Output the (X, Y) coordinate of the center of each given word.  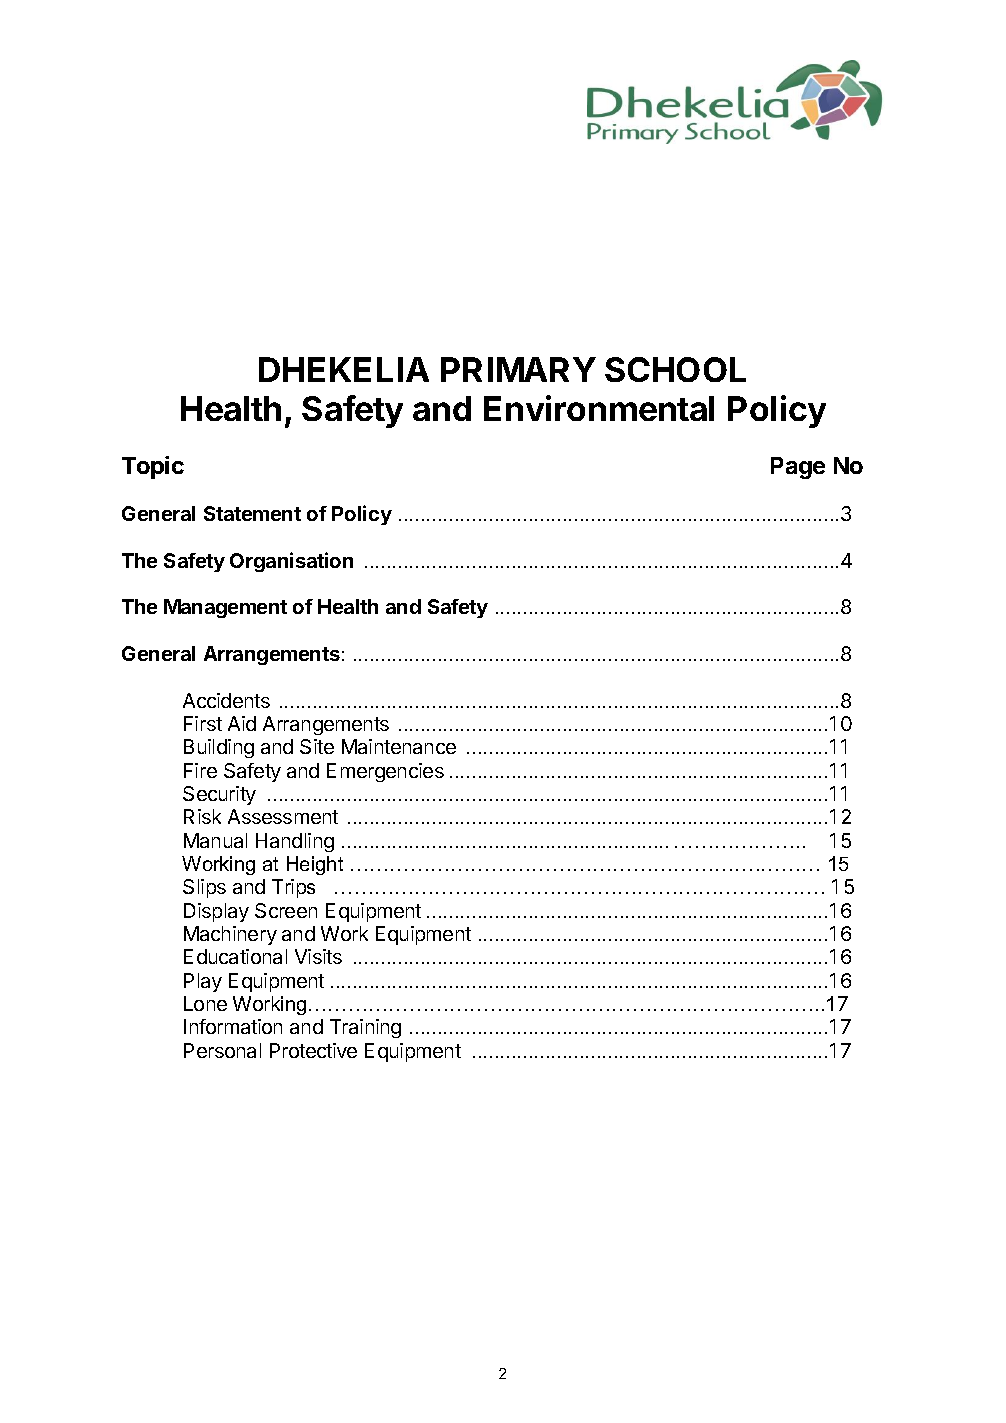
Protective (313, 1050)
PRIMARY (518, 369)
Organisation (291, 562)
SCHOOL (675, 369)
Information (233, 1026)
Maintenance (399, 746)
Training (365, 1028)
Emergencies (385, 772)
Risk (202, 816)
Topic (153, 467)
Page (798, 468)
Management (225, 608)
